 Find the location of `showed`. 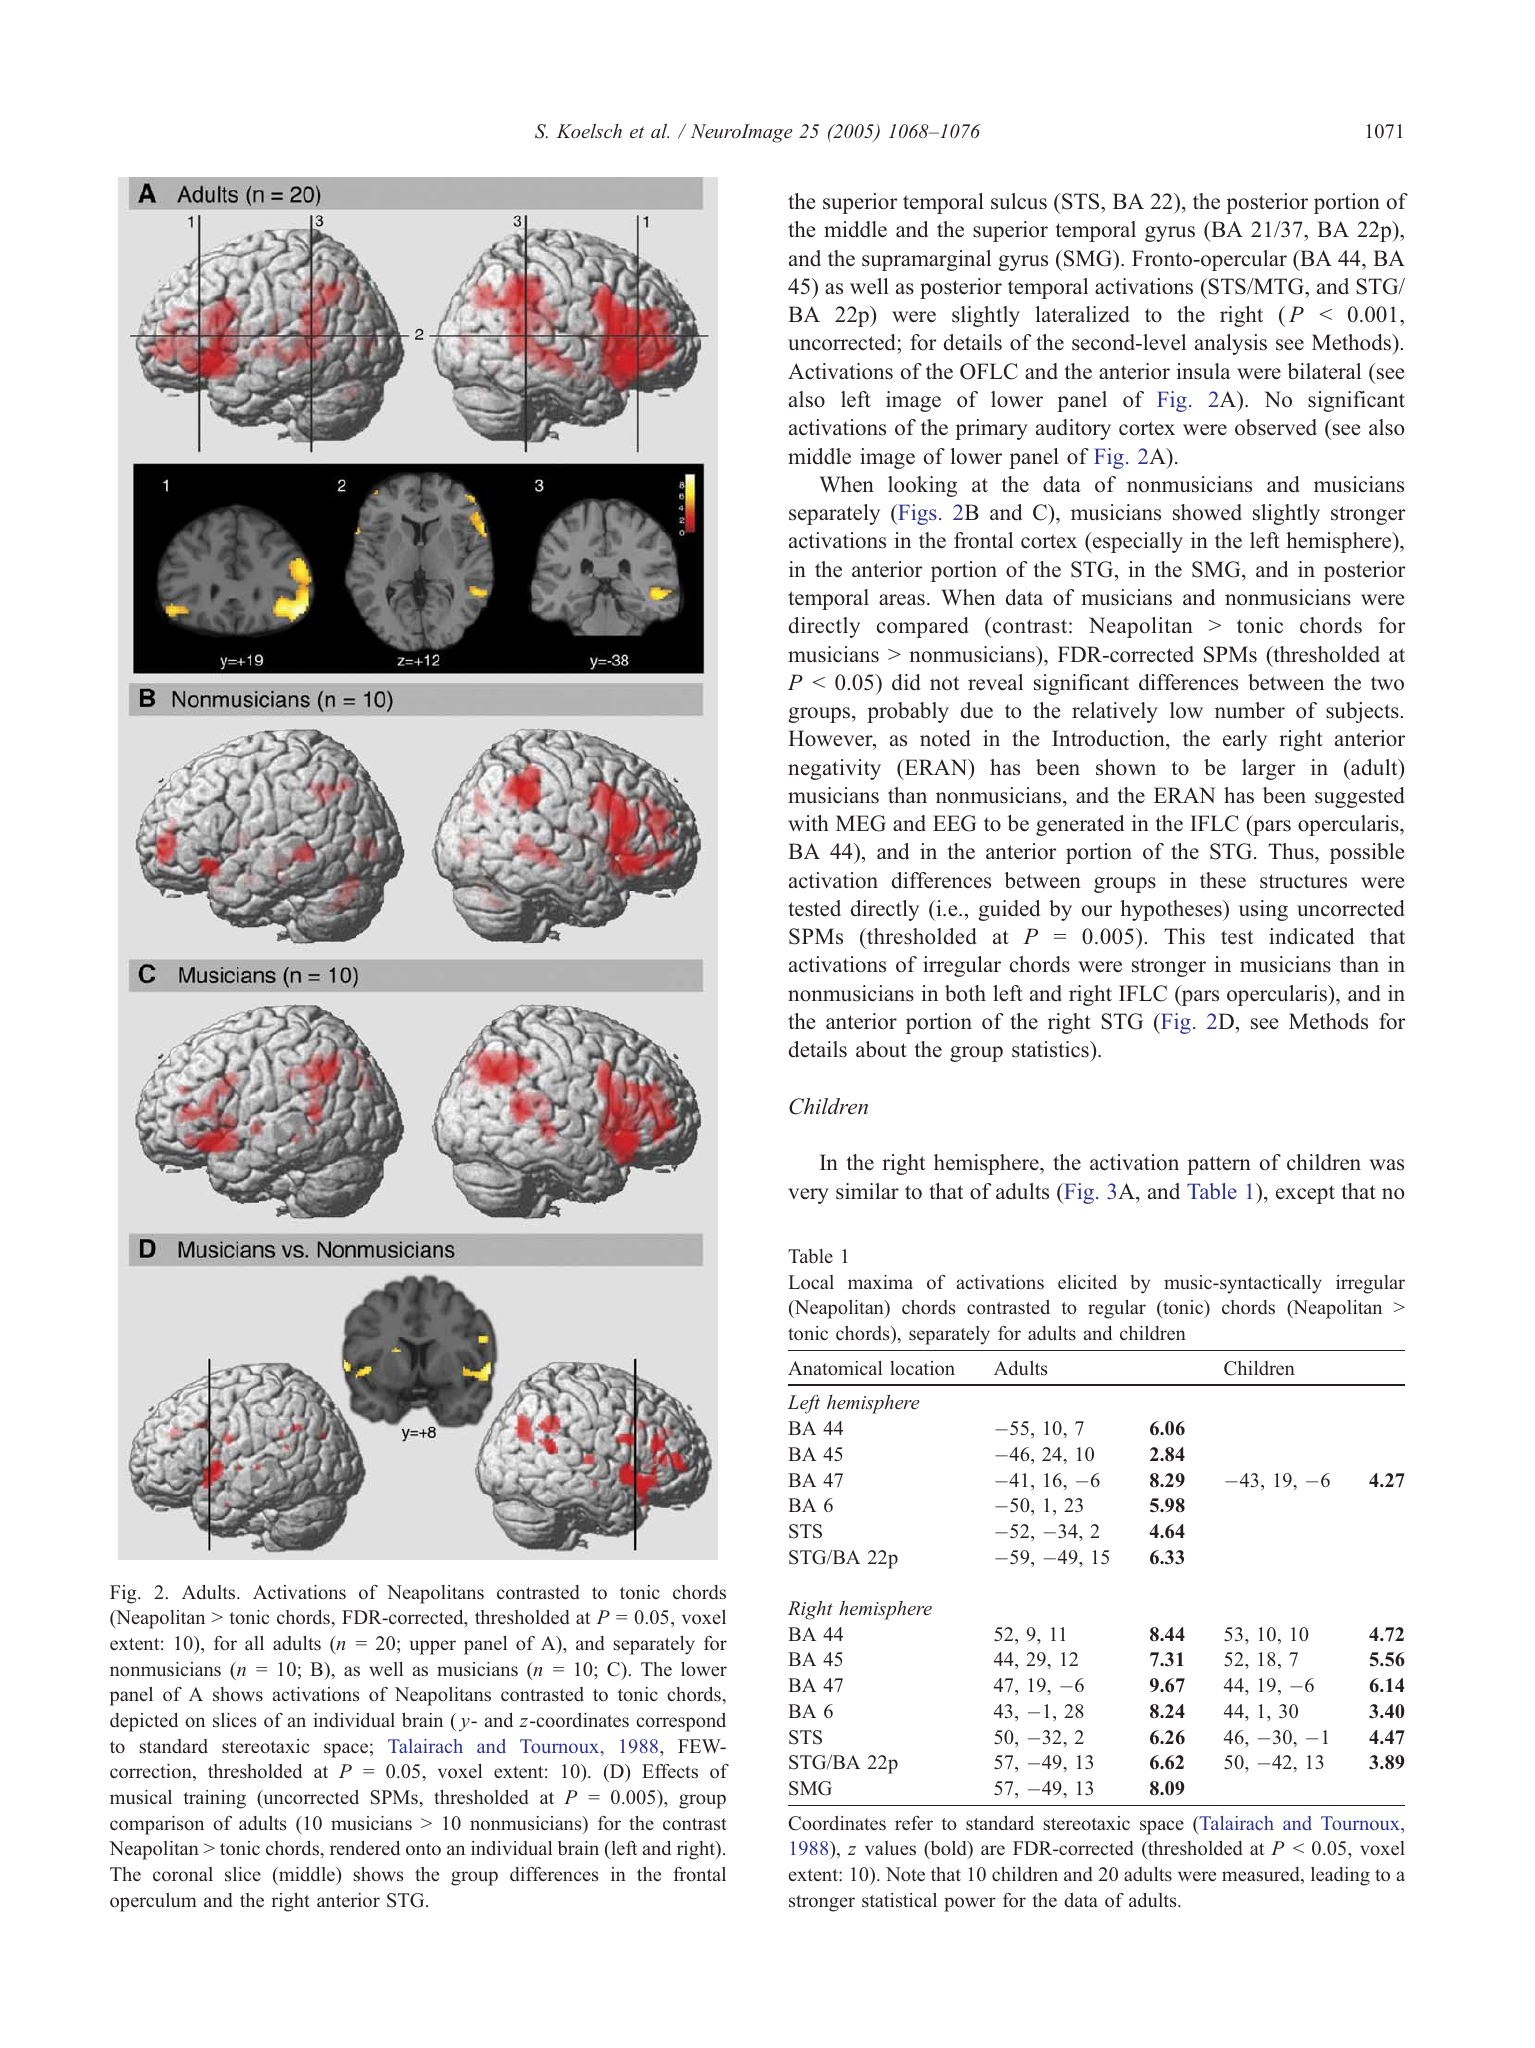

showed is located at coordinates (1207, 512).
